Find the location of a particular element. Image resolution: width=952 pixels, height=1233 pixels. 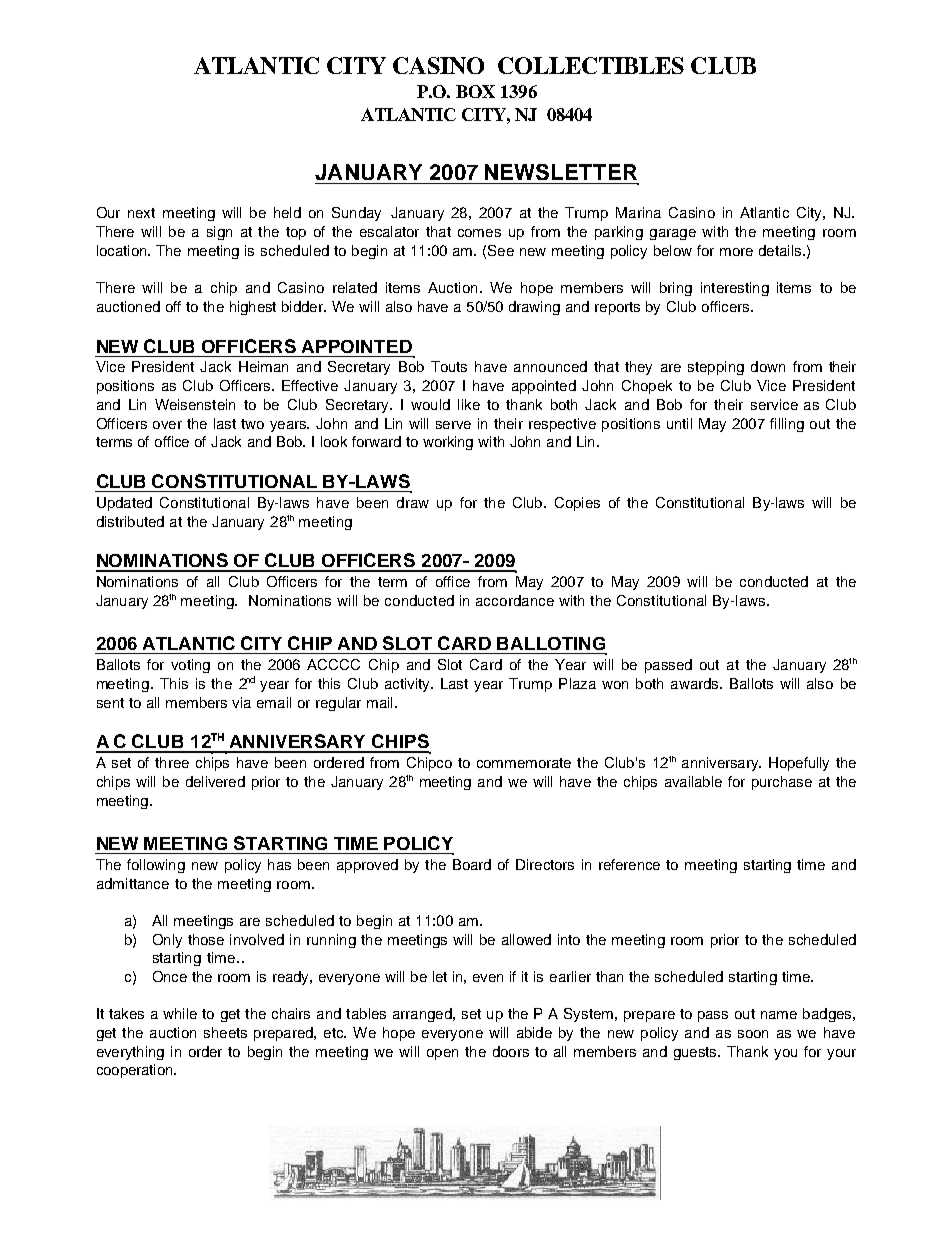

accordance is located at coordinates (515, 600).
